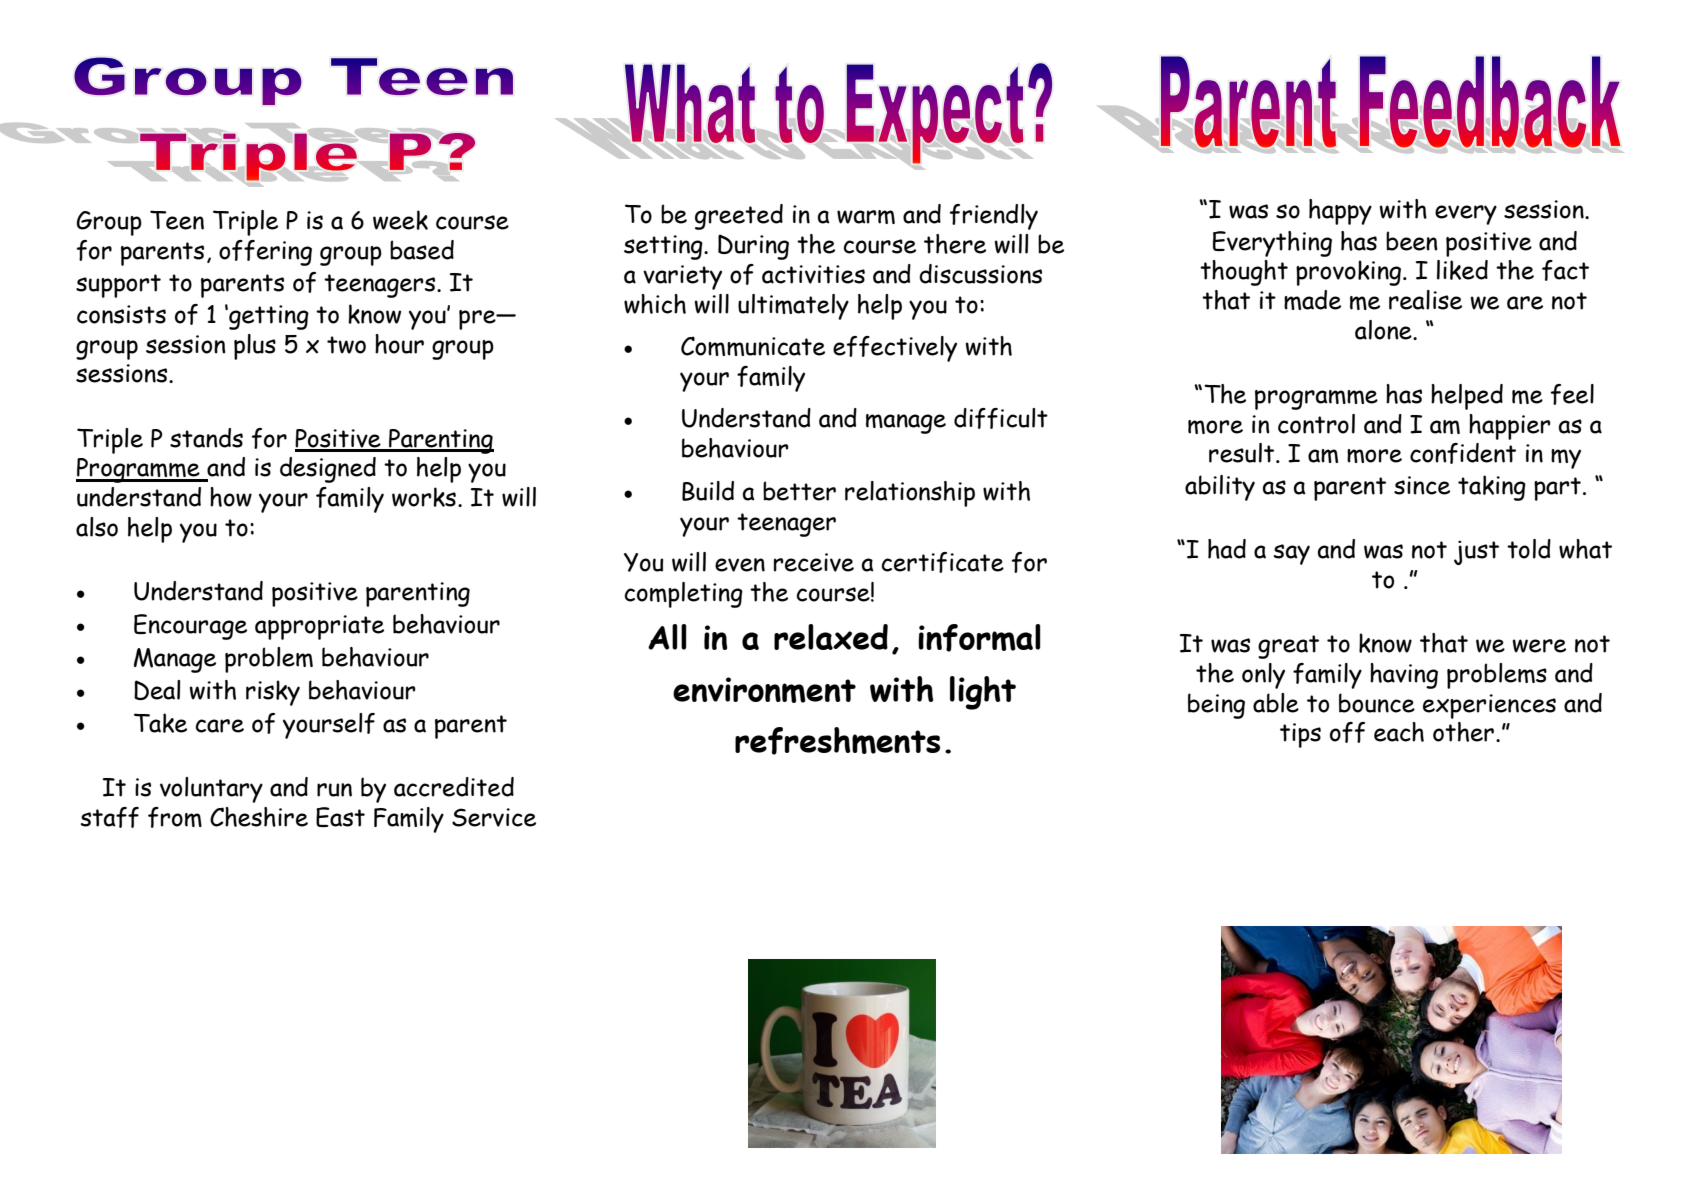 This document has height=1192, width=1685. Describe the element at coordinates (1412, 241) in the document. I see `been` at that location.
